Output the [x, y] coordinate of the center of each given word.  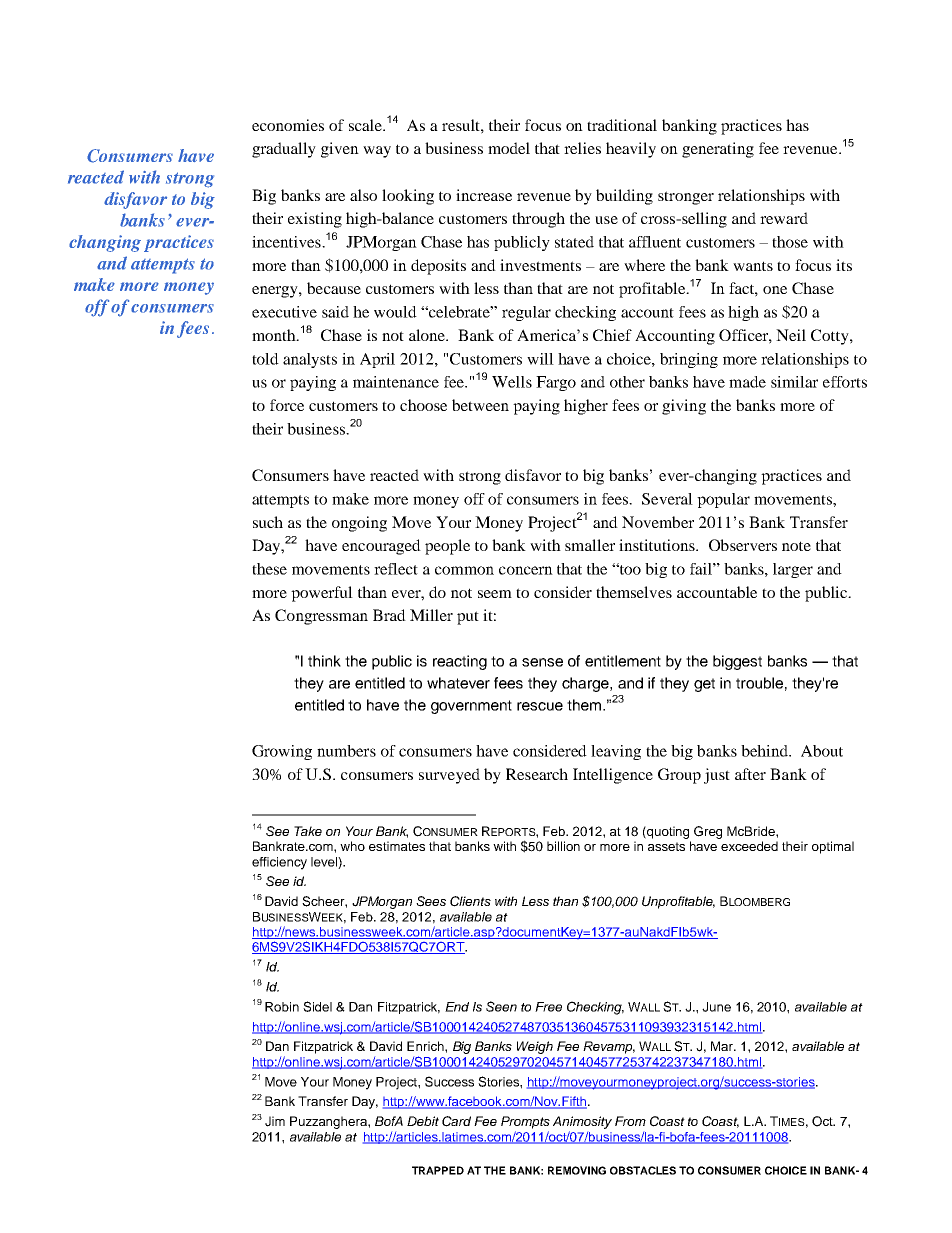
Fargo [556, 383]
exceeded [749, 846]
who [352, 846]
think [324, 661]
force [287, 405]
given [340, 150]
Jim [275, 1121]
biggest [737, 662]
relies [582, 148]
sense [542, 662]
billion [563, 846]
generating [718, 150]
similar [794, 382]
